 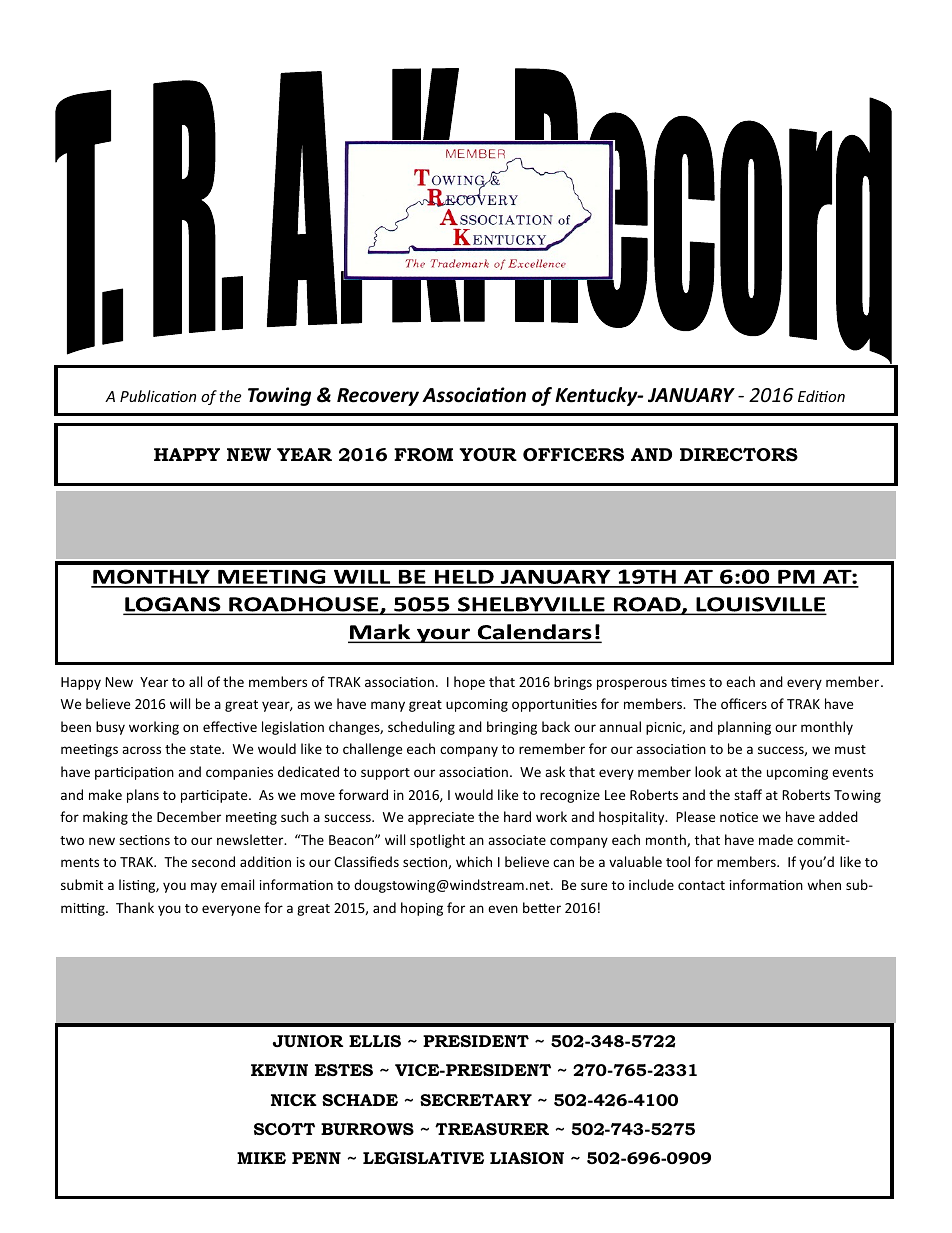 I want to click on Publication, so click(x=158, y=396).
